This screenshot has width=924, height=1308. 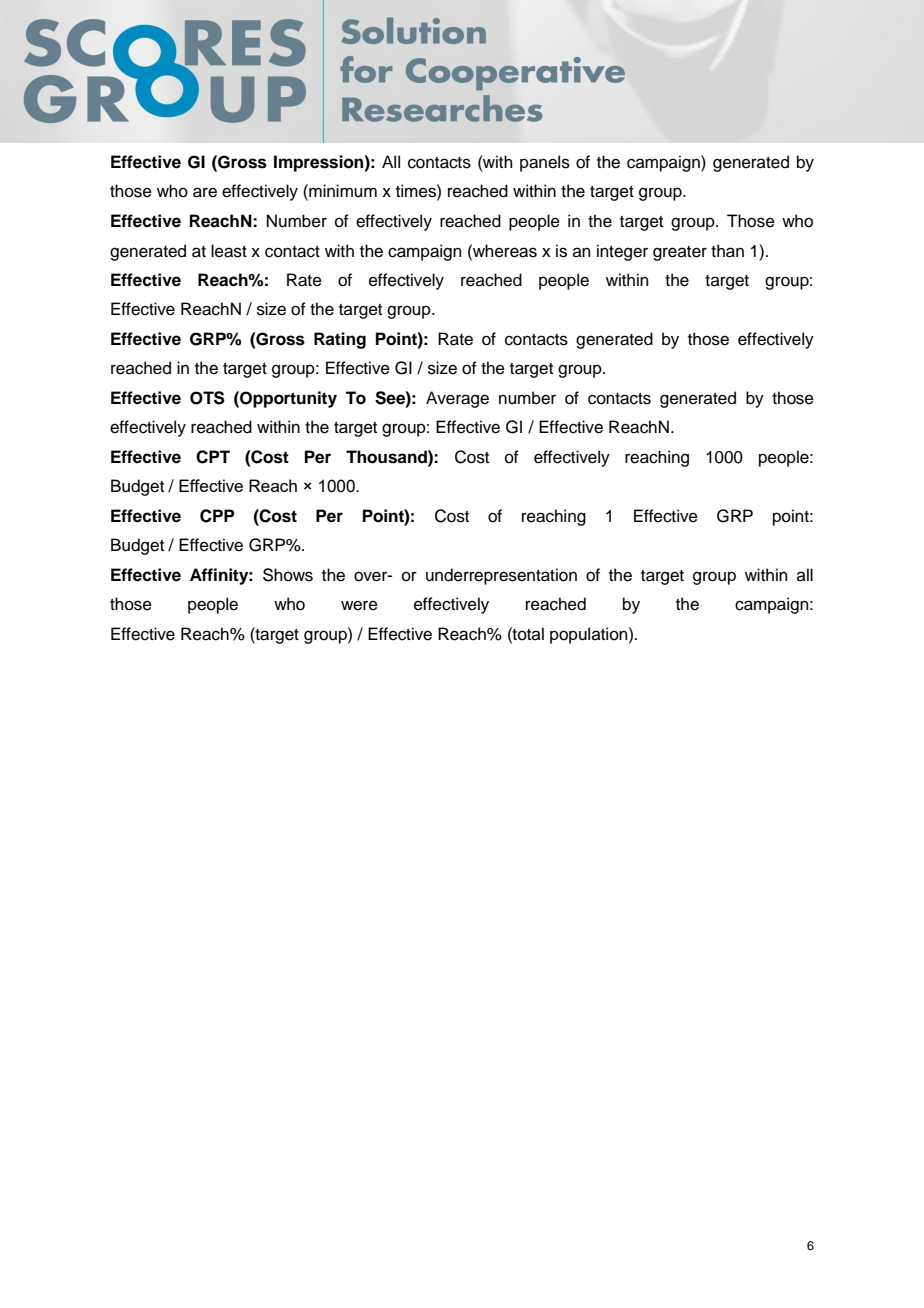 I want to click on panels, so click(x=545, y=163).
